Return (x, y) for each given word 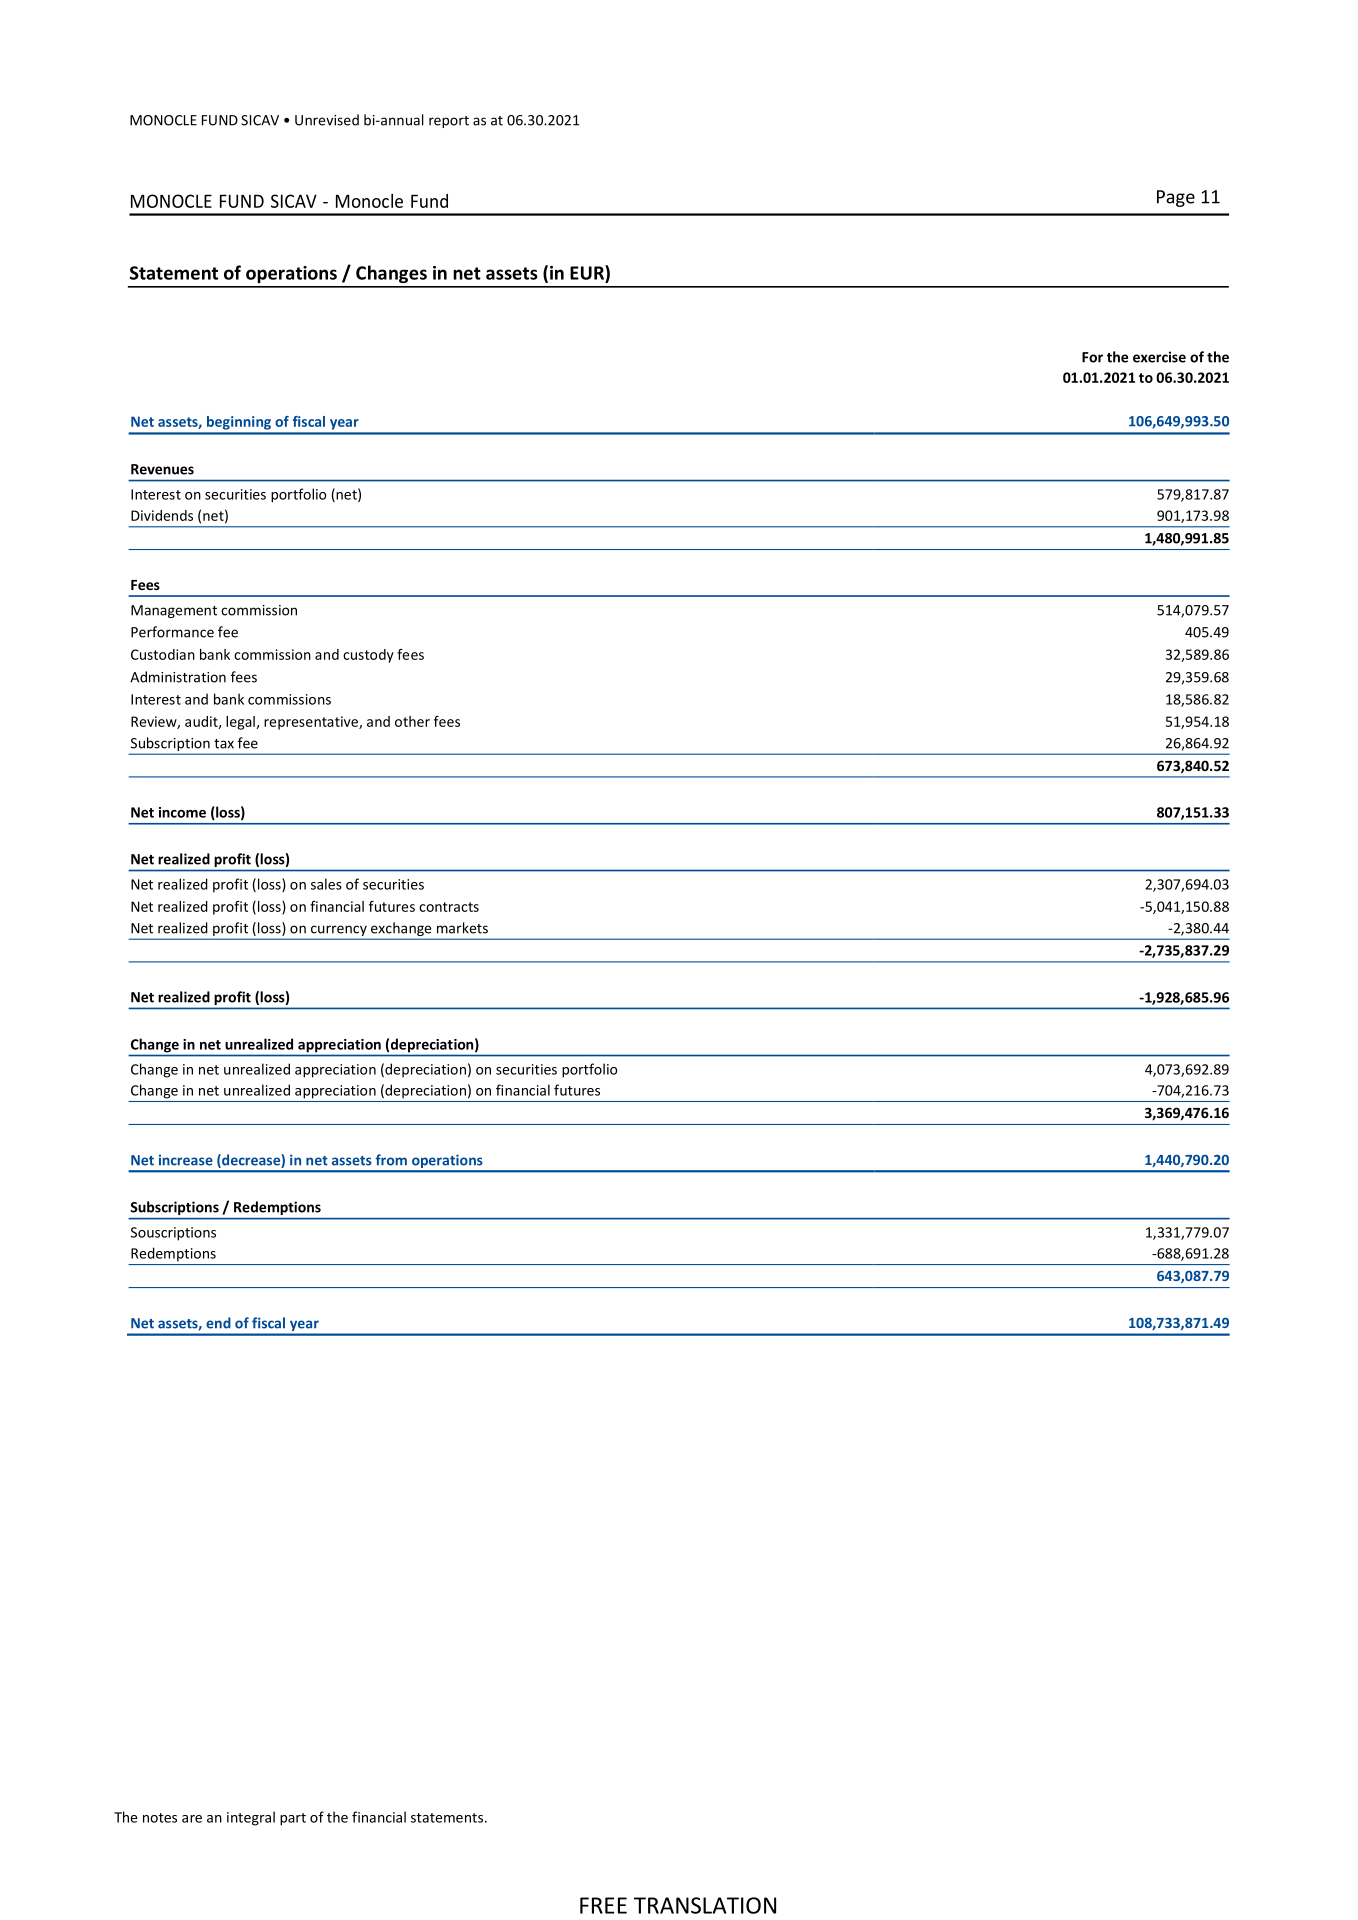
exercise (1159, 357)
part (293, 1819)
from (391, 1160)
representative (312, 723)
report (449, 122)
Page (1176, 198)
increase (186, 1160)
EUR (588, 272)
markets (462, 928)
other (412, 721)
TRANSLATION (705, 1905)
